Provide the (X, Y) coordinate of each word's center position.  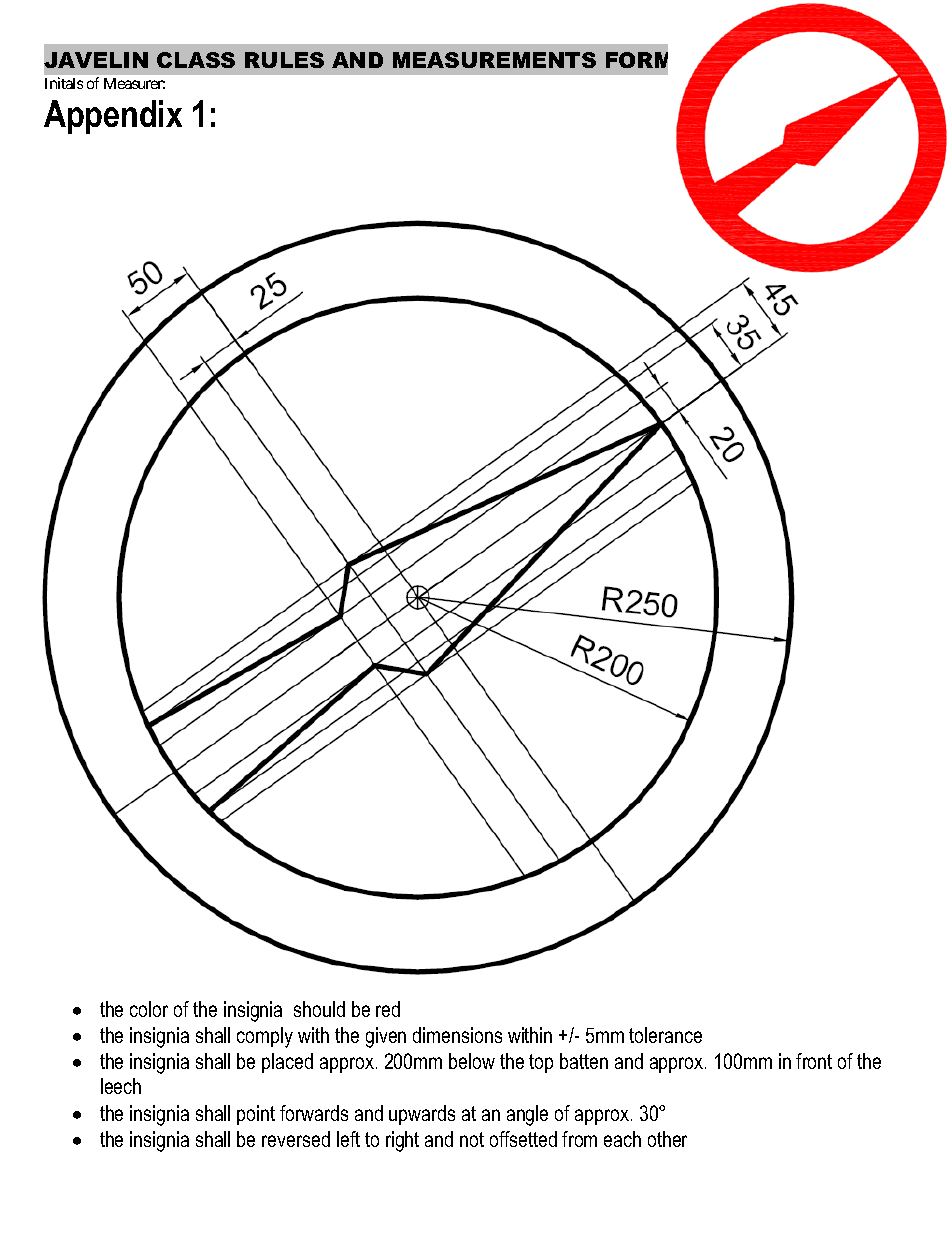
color (149, 1009)
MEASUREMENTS (494, 60)
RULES (284, 60)
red (388, 1009)
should (319, 1009)
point (256, 1115)
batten (584, 1061)
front (814, 1061)
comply (265, 1037)
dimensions (457, 1035)
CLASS (196, 60)
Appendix (113, 117)
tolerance (665, 1035)
